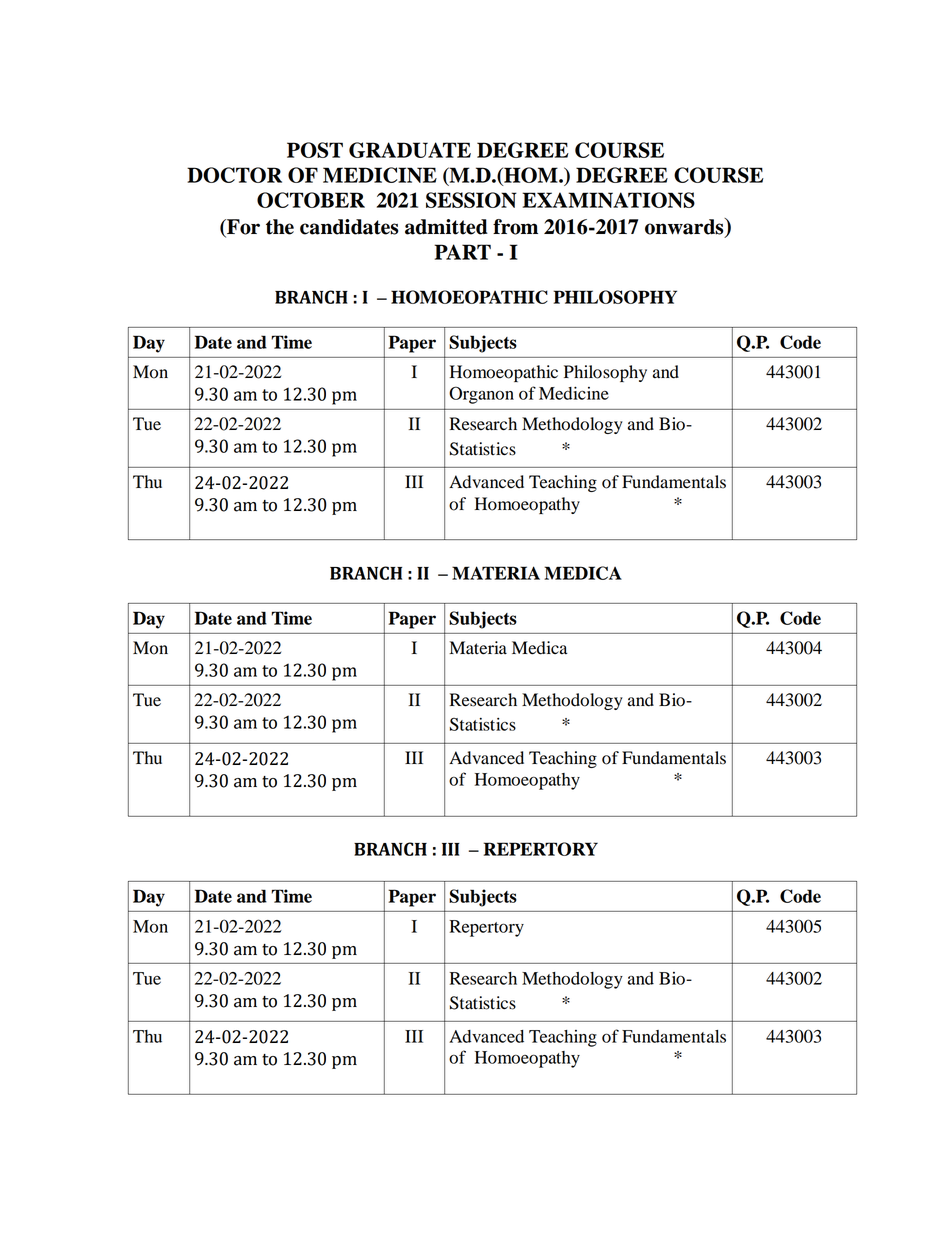 The height and width of the image is (1233, 952). Describe the element at coordinates (462, 252) in the image. I see `PART` at that location.
